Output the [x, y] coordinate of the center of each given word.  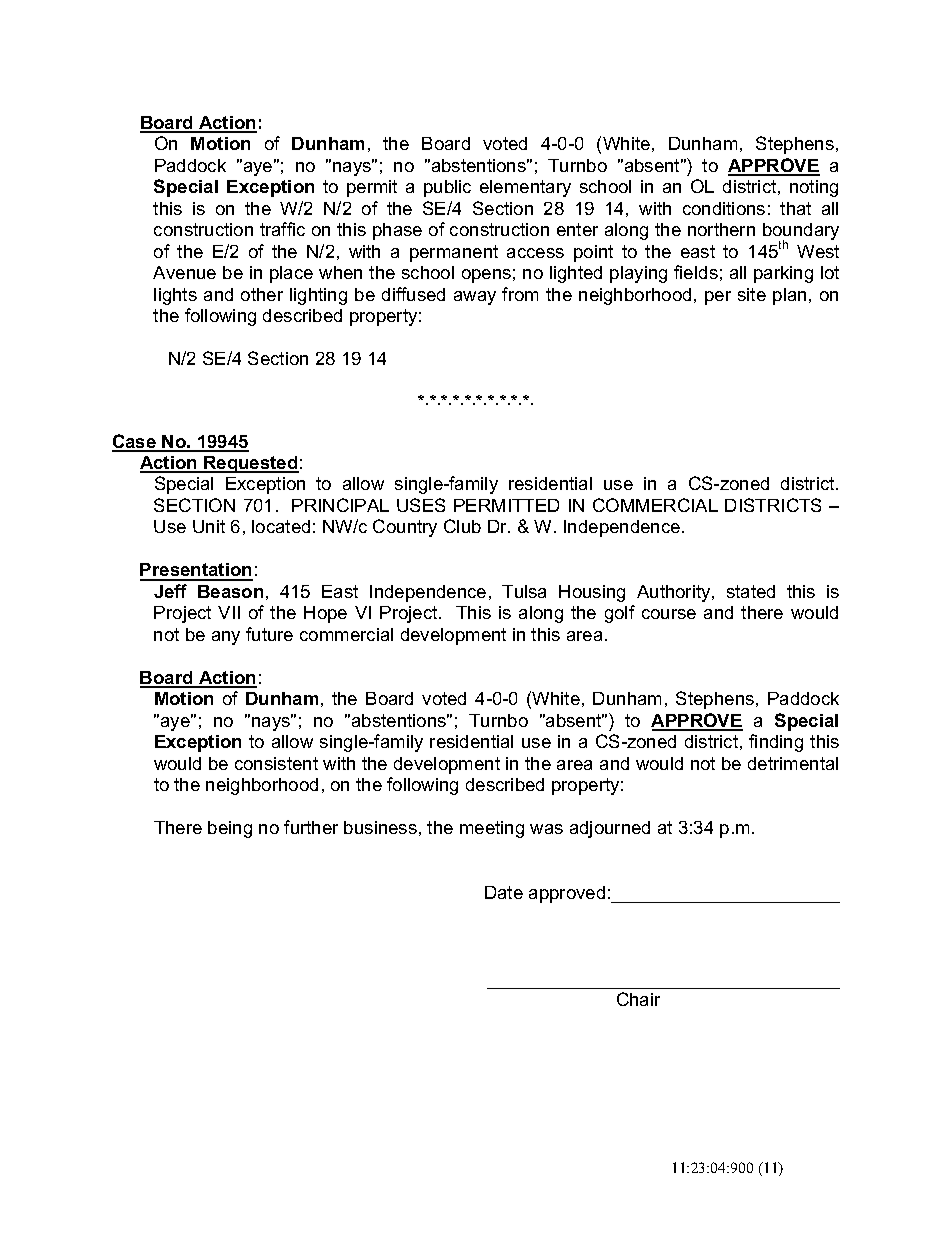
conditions [724, 208]
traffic [282, 229]
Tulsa [524, 591]
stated [751, 591]
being [230, 829]
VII [229, 612]
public [447, 188]
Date [504, 892]
